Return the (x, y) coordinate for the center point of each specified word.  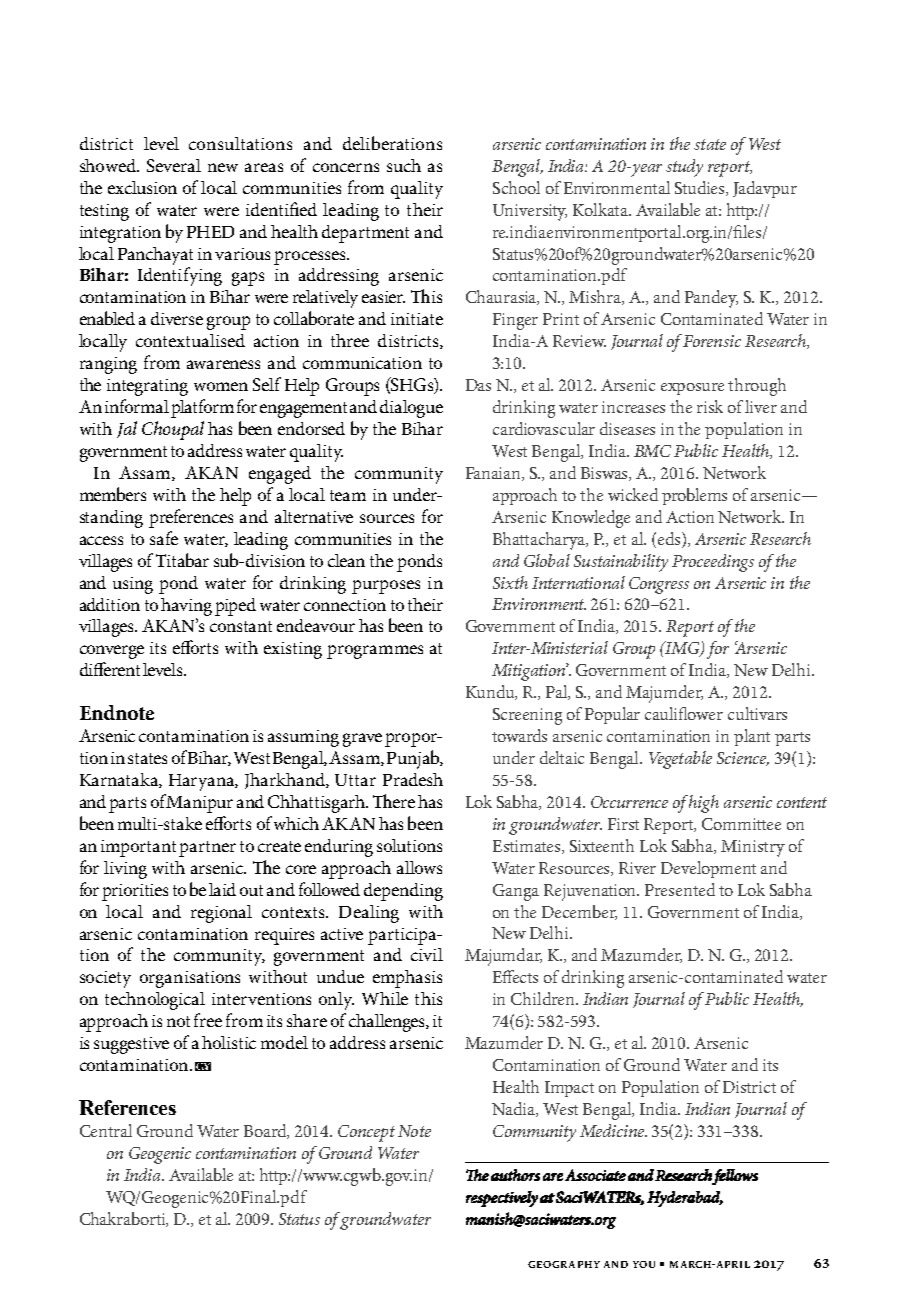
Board (266, 1131)
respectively (502, 1199)
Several (174, 165)
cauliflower (684, 713)
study (684, 168)
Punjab (414, 759)
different (110, 669)
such (404, 165)
